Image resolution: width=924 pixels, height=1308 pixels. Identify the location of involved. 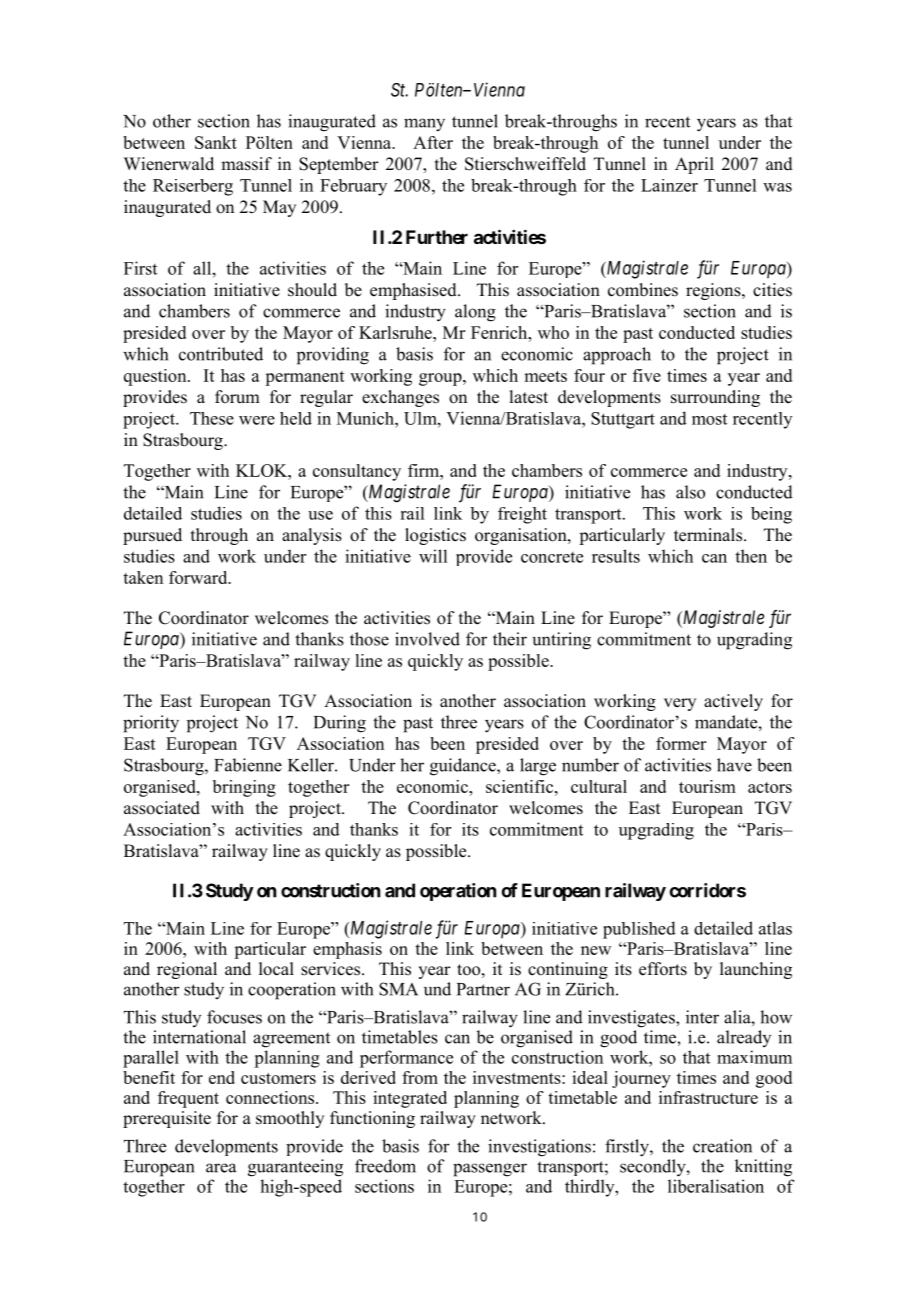
(427, 639).
